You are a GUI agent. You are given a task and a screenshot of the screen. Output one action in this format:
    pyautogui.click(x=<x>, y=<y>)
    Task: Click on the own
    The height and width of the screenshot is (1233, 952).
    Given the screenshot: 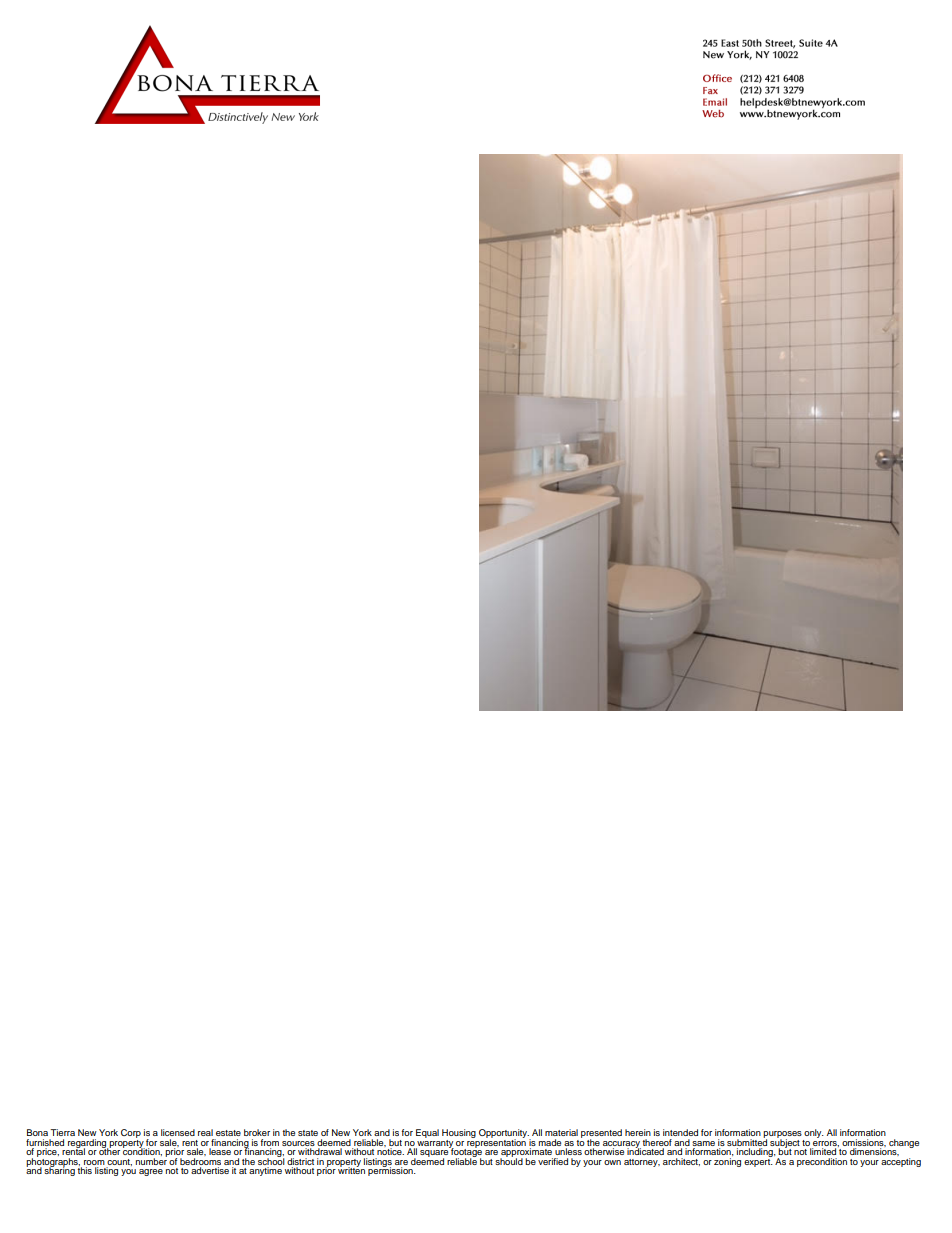 What is the action you would take?
    pyautogui.click(x=612, y=1162)
